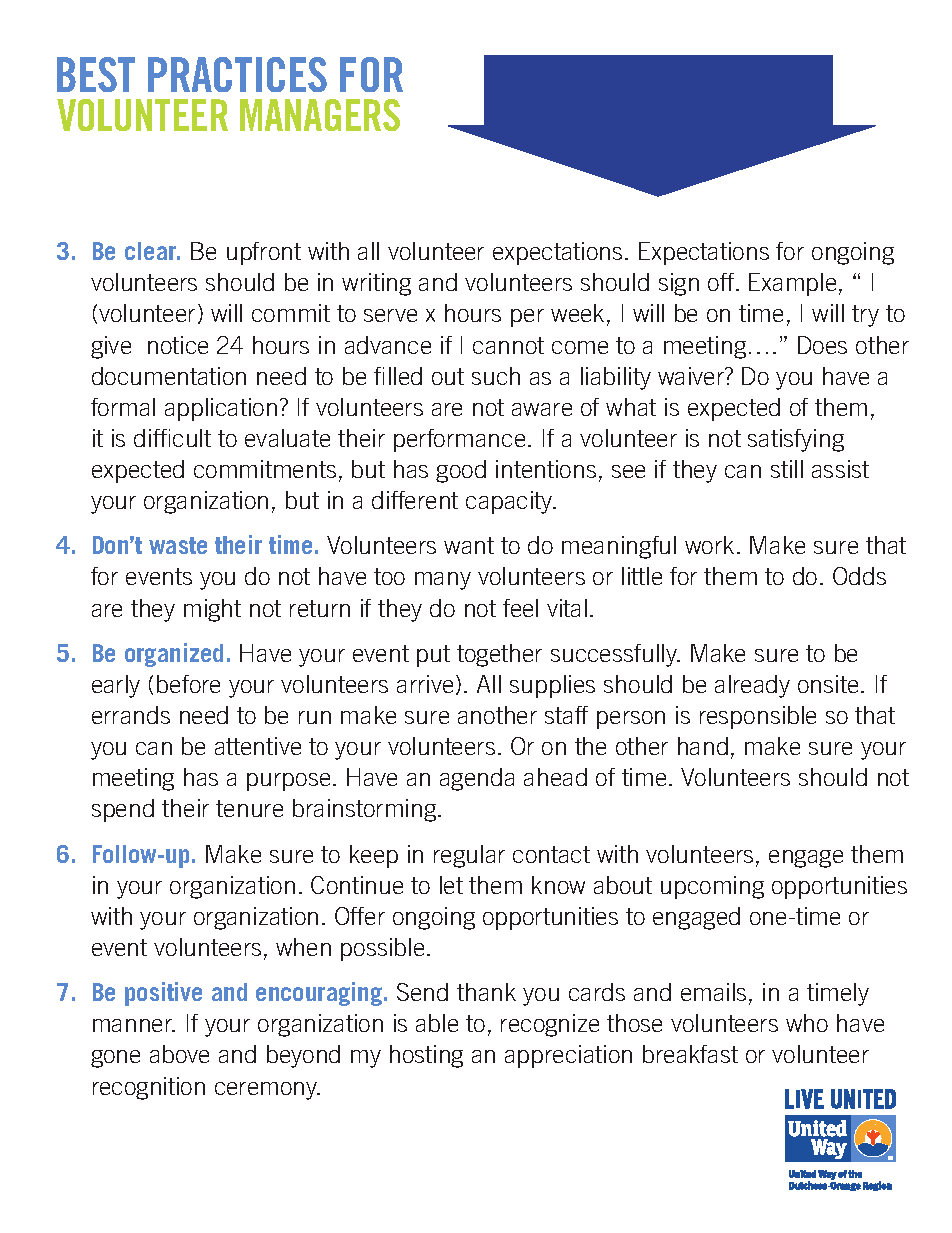 The height and width of the page is (1233, 952). What do you see at coordinates (709, 545) in the page?
I see `work` at bounding box center [709, 545].
